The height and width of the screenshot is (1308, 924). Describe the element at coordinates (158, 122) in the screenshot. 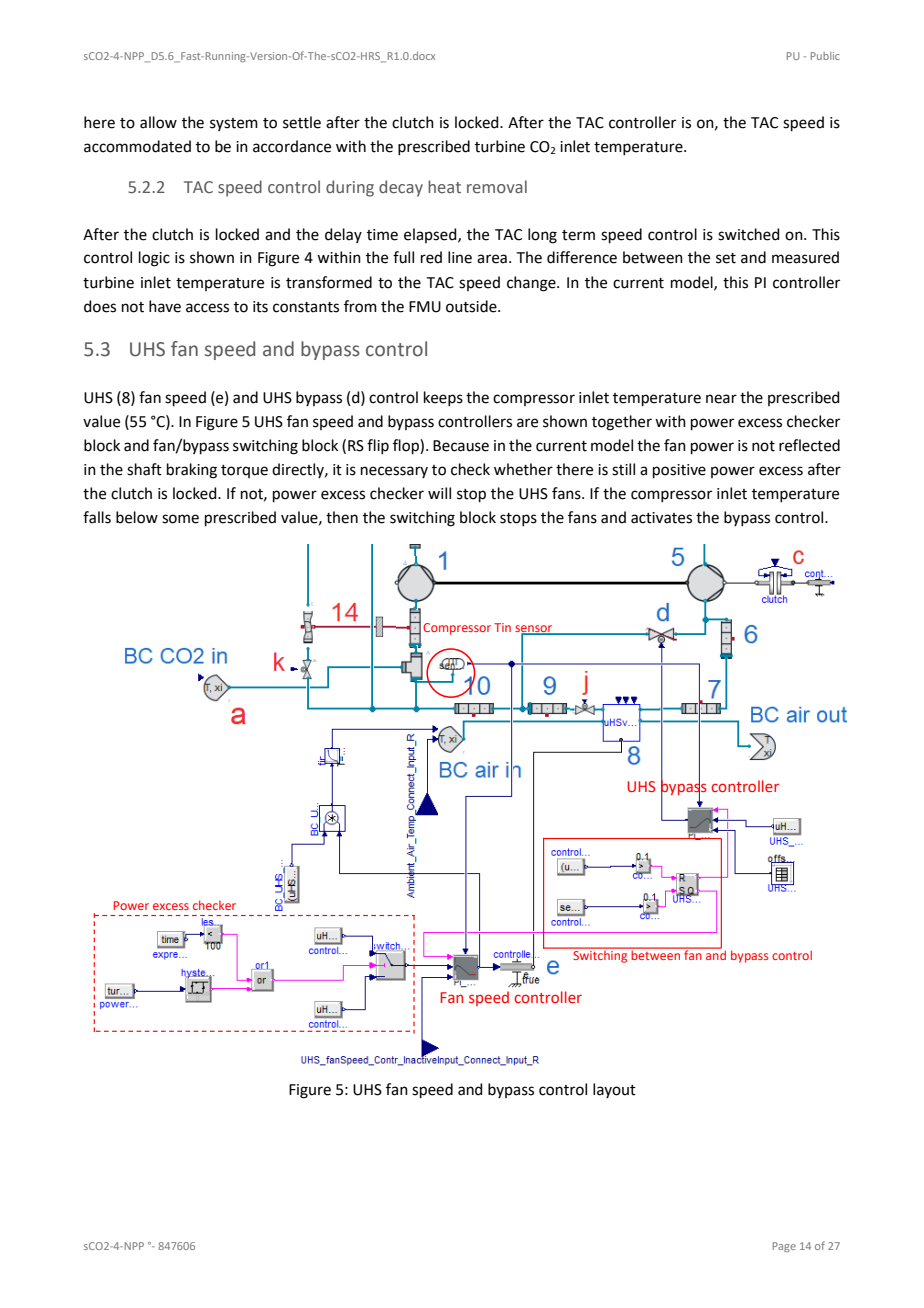

I see `allow` at that location.
